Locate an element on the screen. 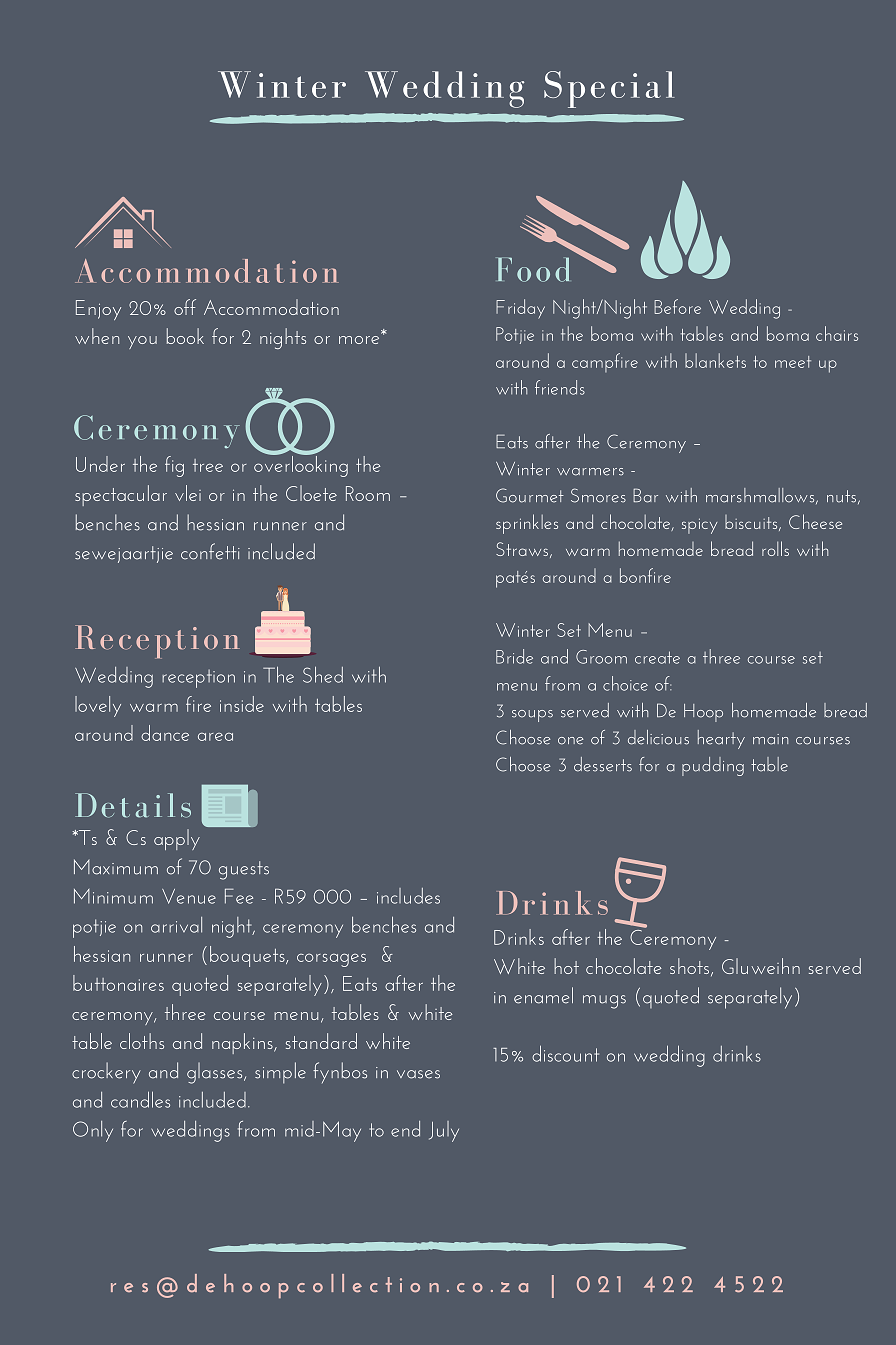  confetti is located at coordinates (210, 551).
